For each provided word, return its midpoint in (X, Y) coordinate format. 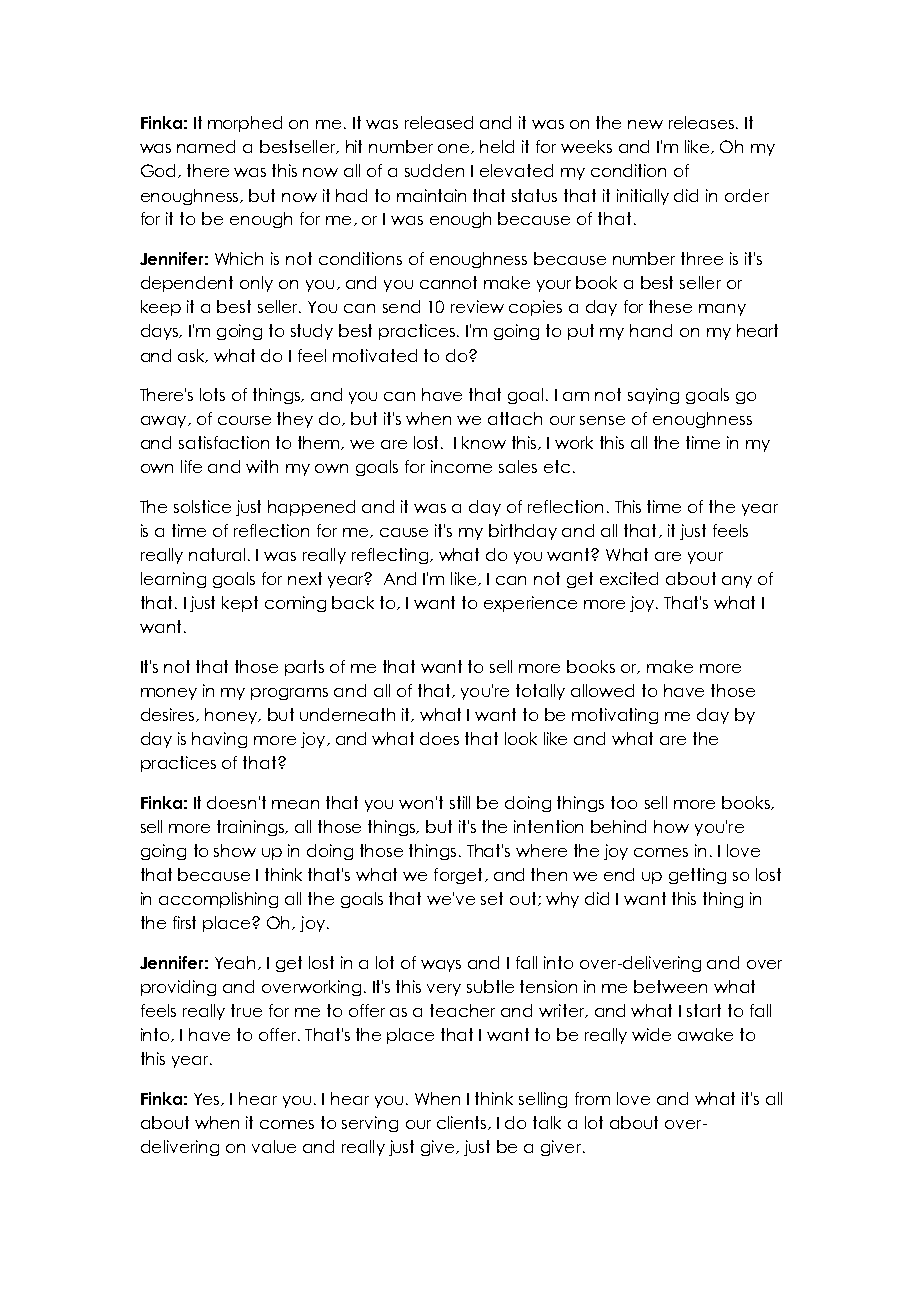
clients (463, 1123)
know (484, 442)
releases (703, 122)
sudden (434, 170)
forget (458, 876)
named (206, 146)
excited (629, 578)
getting (697, 876)
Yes (208, 1099)
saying (653, 396)
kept (240, 604)
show (235, 850)
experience (530, 604)
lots (212, 394)
